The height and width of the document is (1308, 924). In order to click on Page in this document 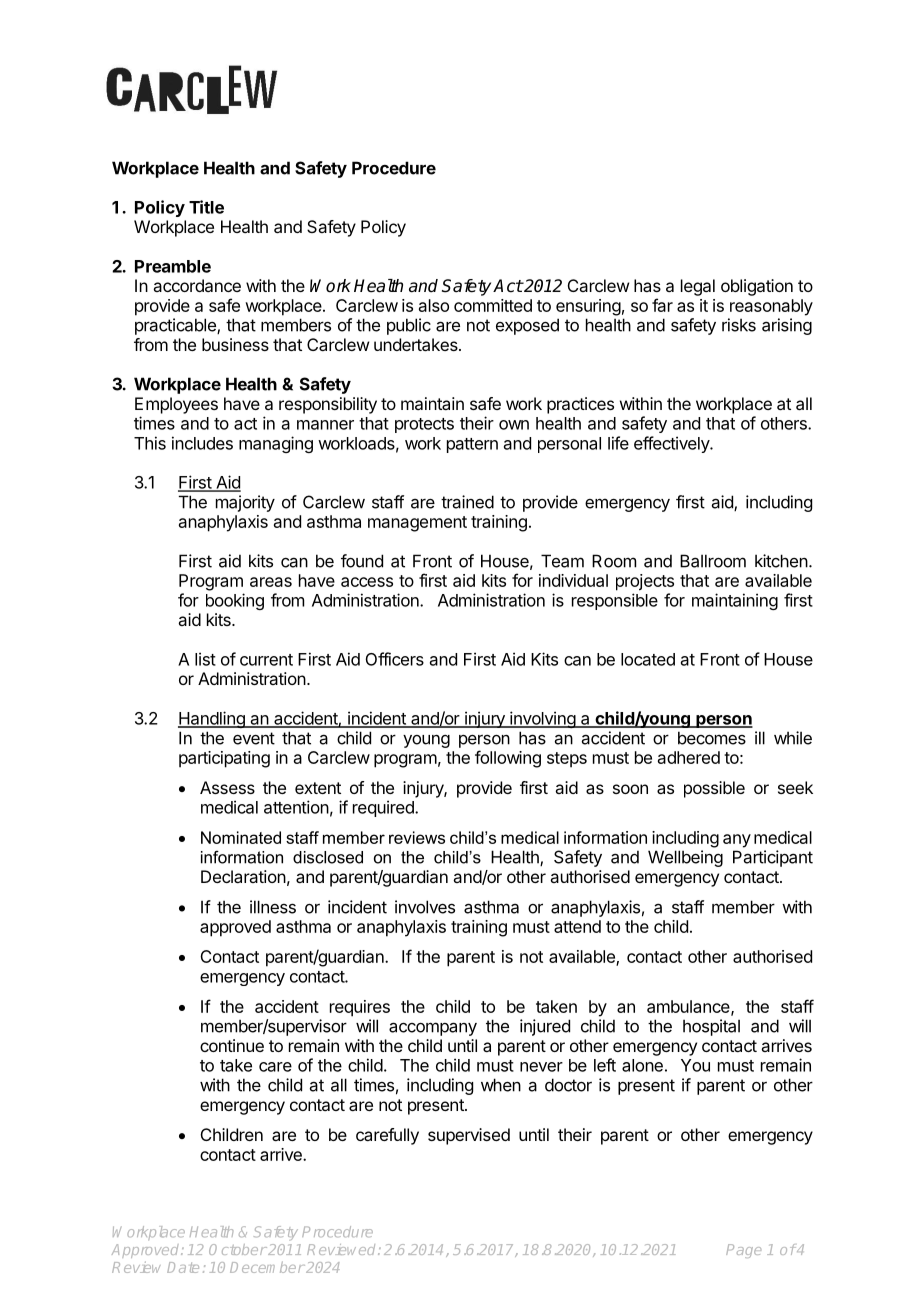, I will do `click(743, 1251)`.
